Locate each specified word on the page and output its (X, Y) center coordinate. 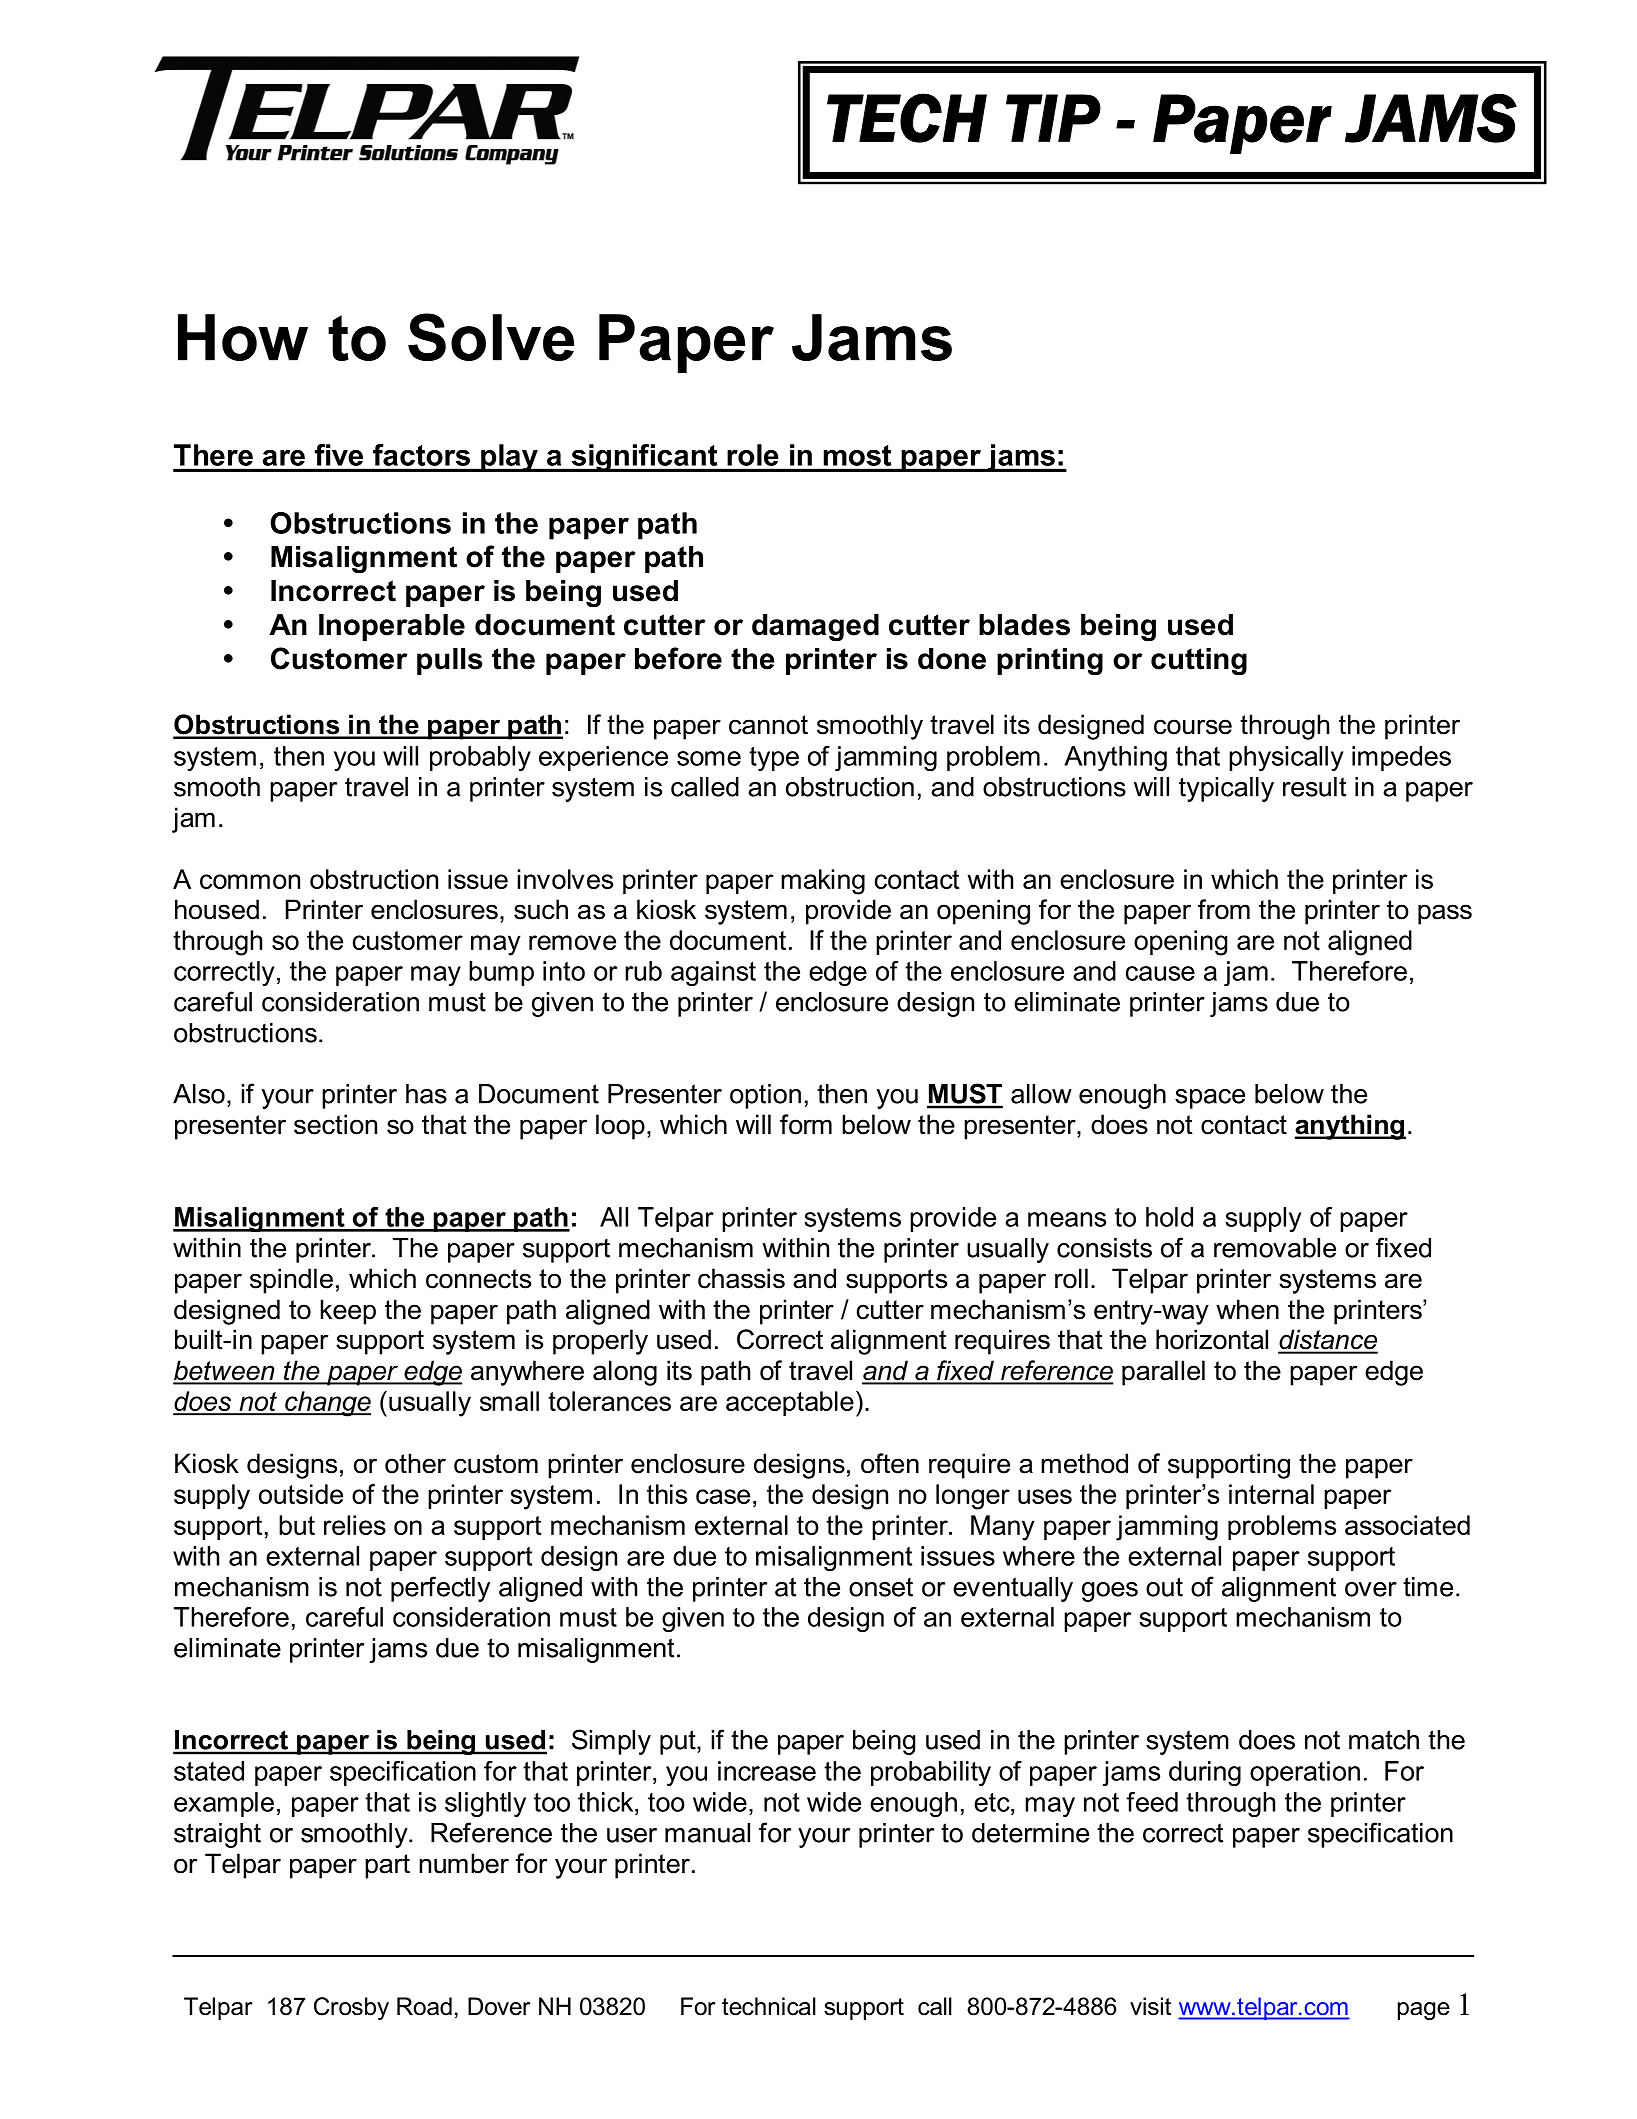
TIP (1053, 118)
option (765, 1096)
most (857, 455)
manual (707, 1833)
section (335, 1124)
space (1210, 1099)
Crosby (351, 2008)
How (243, 337)
